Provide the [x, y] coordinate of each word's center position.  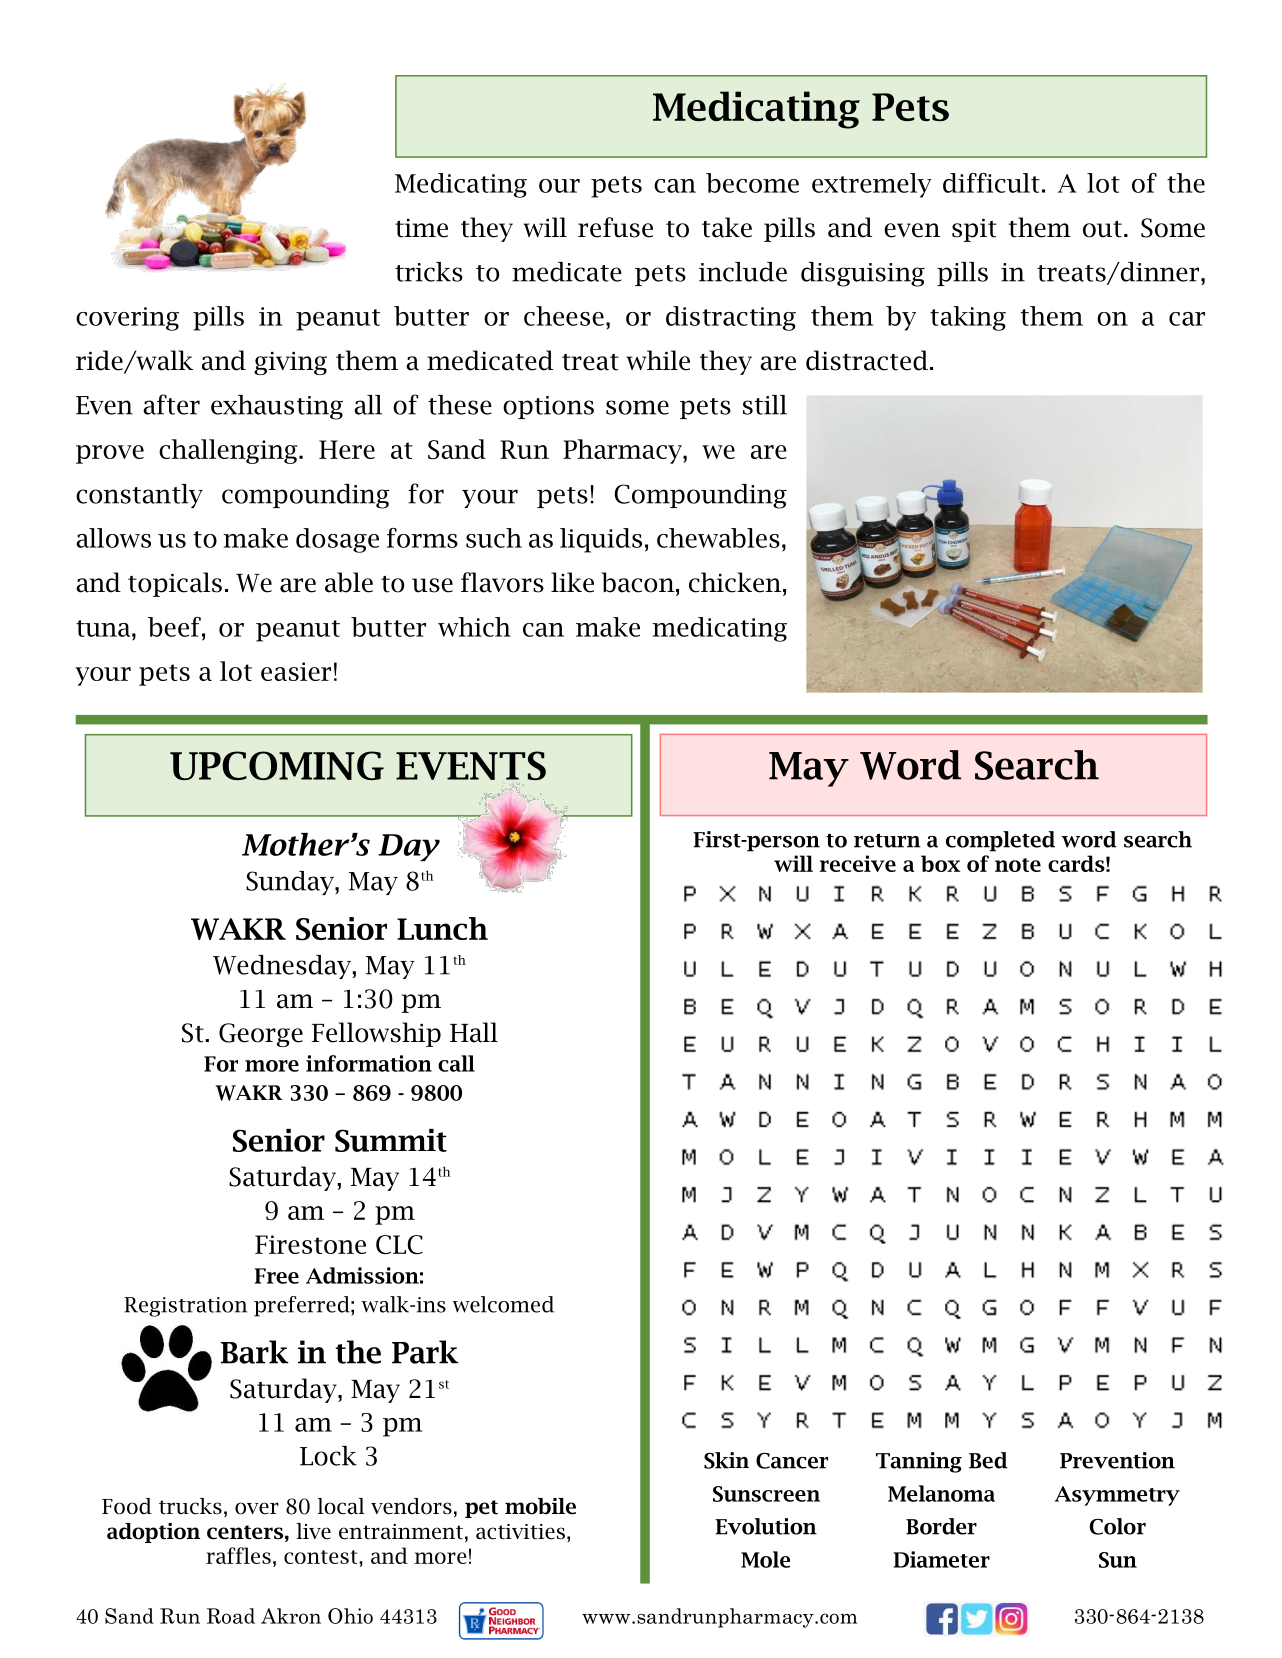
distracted [867, 360]
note [1018, 865]
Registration [185, 1307]
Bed [988, 1460]
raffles [238, 1555]
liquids [601, 540]
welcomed [503, 1304]
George [261, 1035]
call [456, 1063]
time [421, 228]
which [474, 627]
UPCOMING [277, 765]
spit [974, 230]
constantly [139, 496]
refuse [615, 227]
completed [1000, 841]
